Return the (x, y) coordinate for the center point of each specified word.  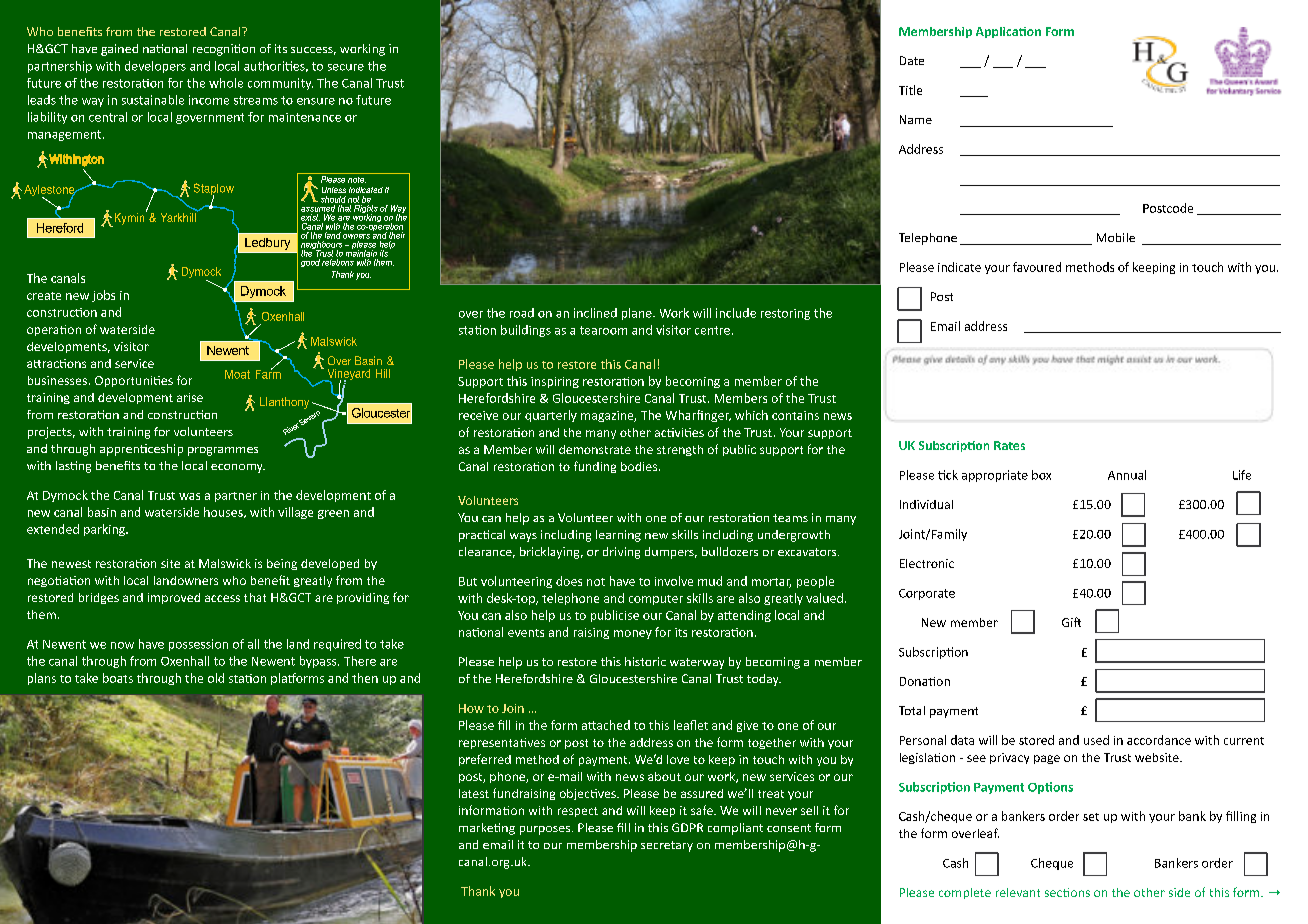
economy (238, 468)
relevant (1018, 892)
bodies (640, 466)
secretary (667, 846)
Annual (1127, 475)
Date (912, 60)
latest (474, 793)
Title (910, 90)
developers (155, 67)
